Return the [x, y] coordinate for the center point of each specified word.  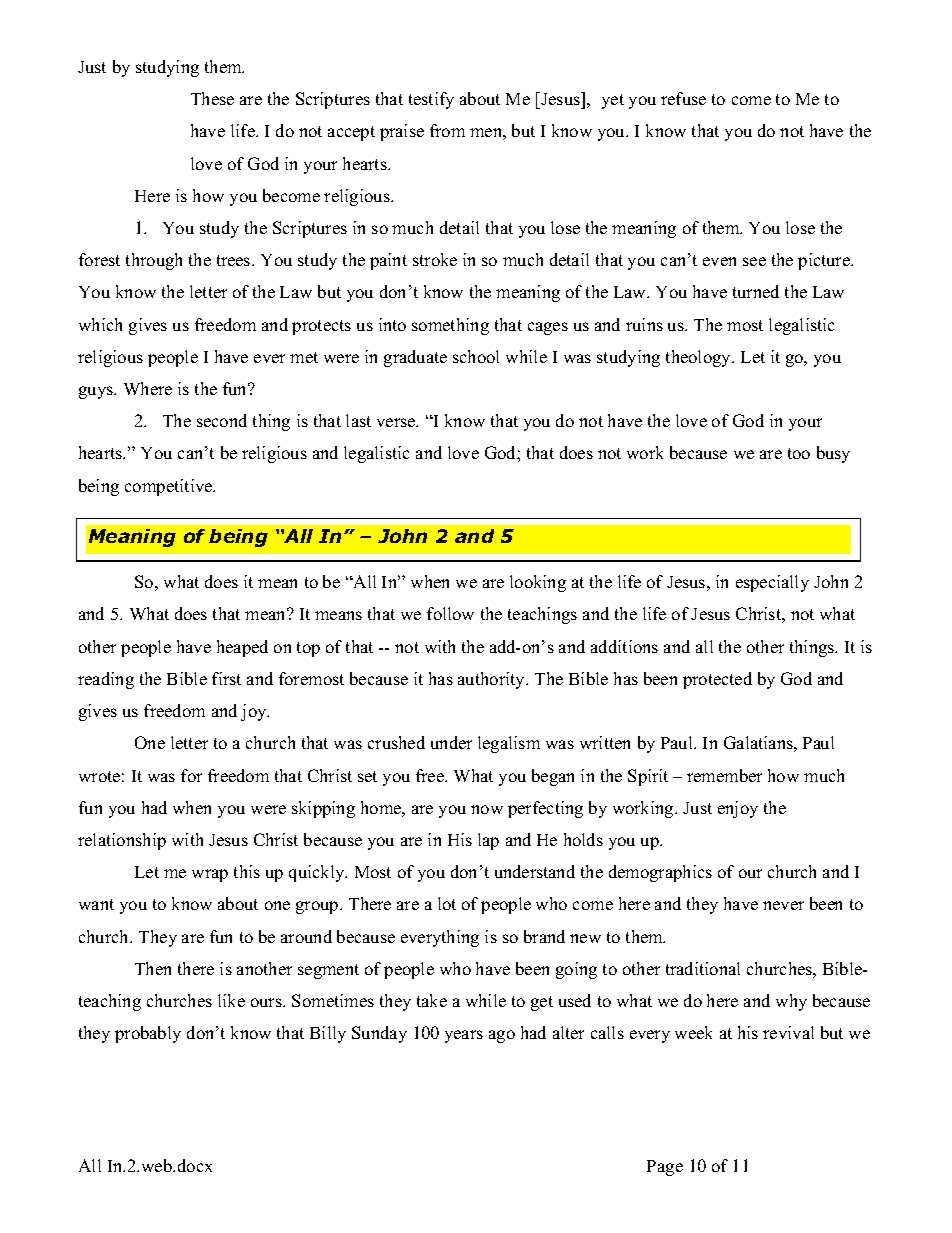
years [464, 1036]
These [212, 98]
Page [665, 1168]
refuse [683, 98]
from [447, 130]
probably [148, 1034]
